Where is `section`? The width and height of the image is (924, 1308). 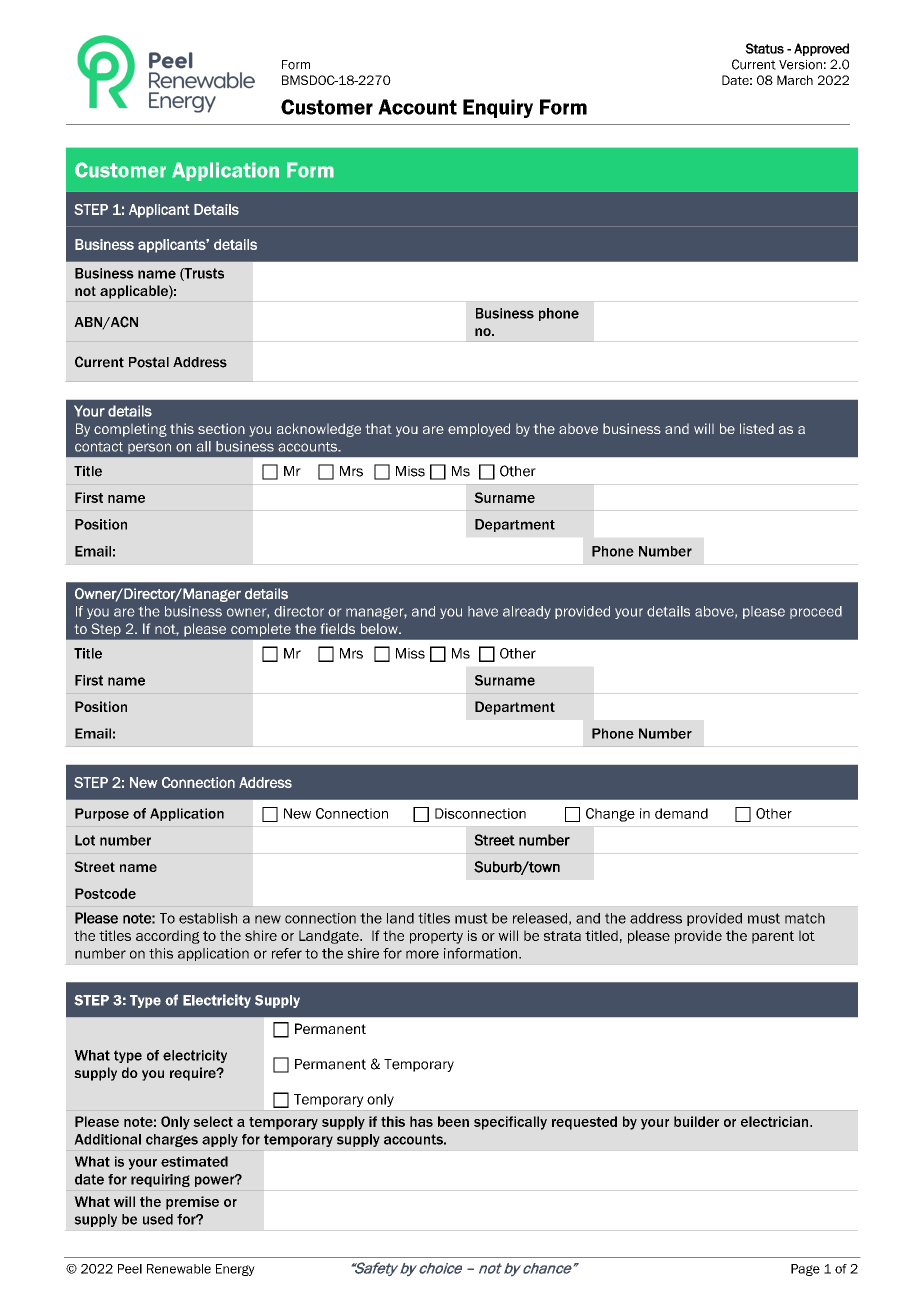
section is located at coordinates (221, 428).
